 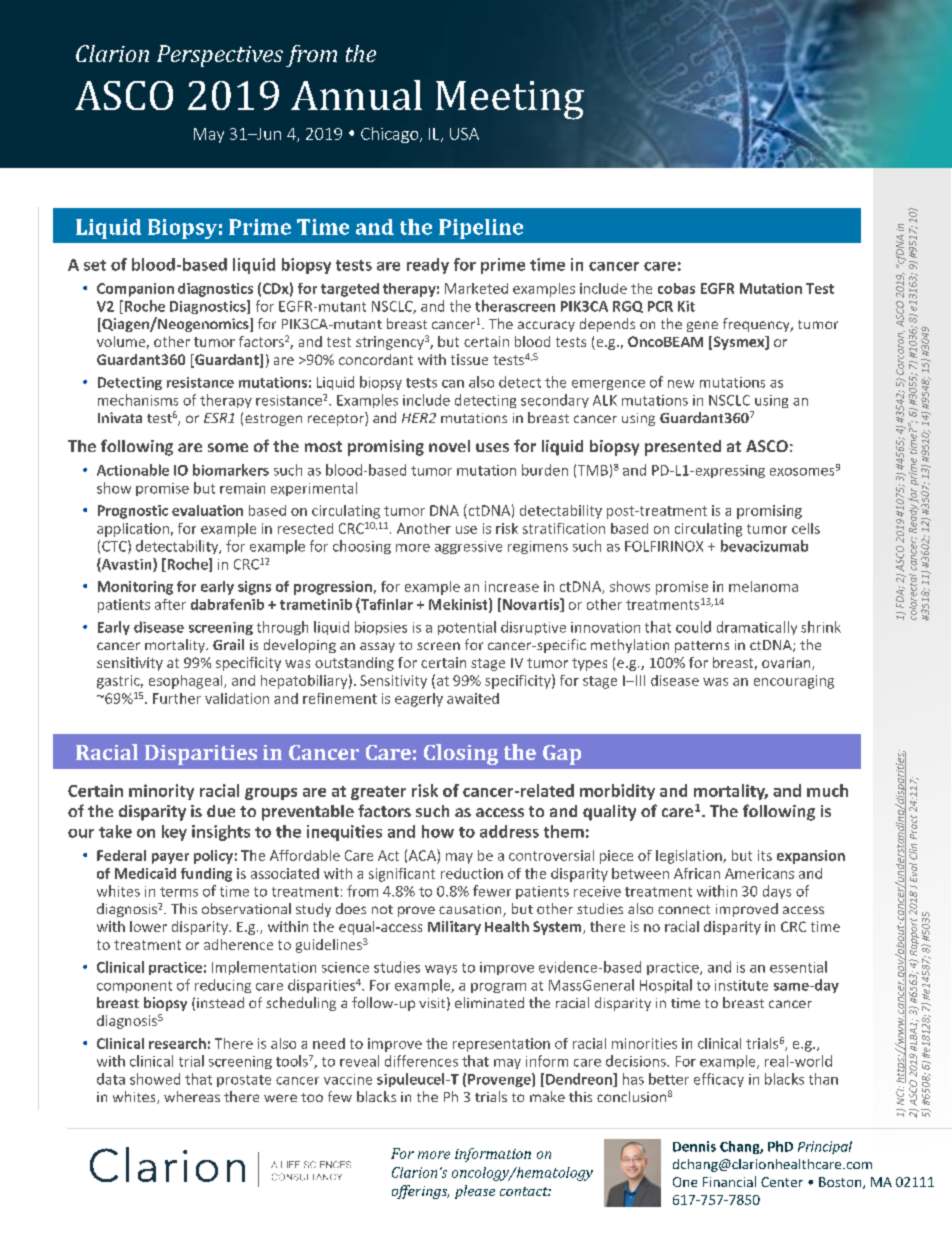 What do you see at coordinates (192, 1096) in the screenshot?
I see `whereas` at bounding box center [192, 1096].
